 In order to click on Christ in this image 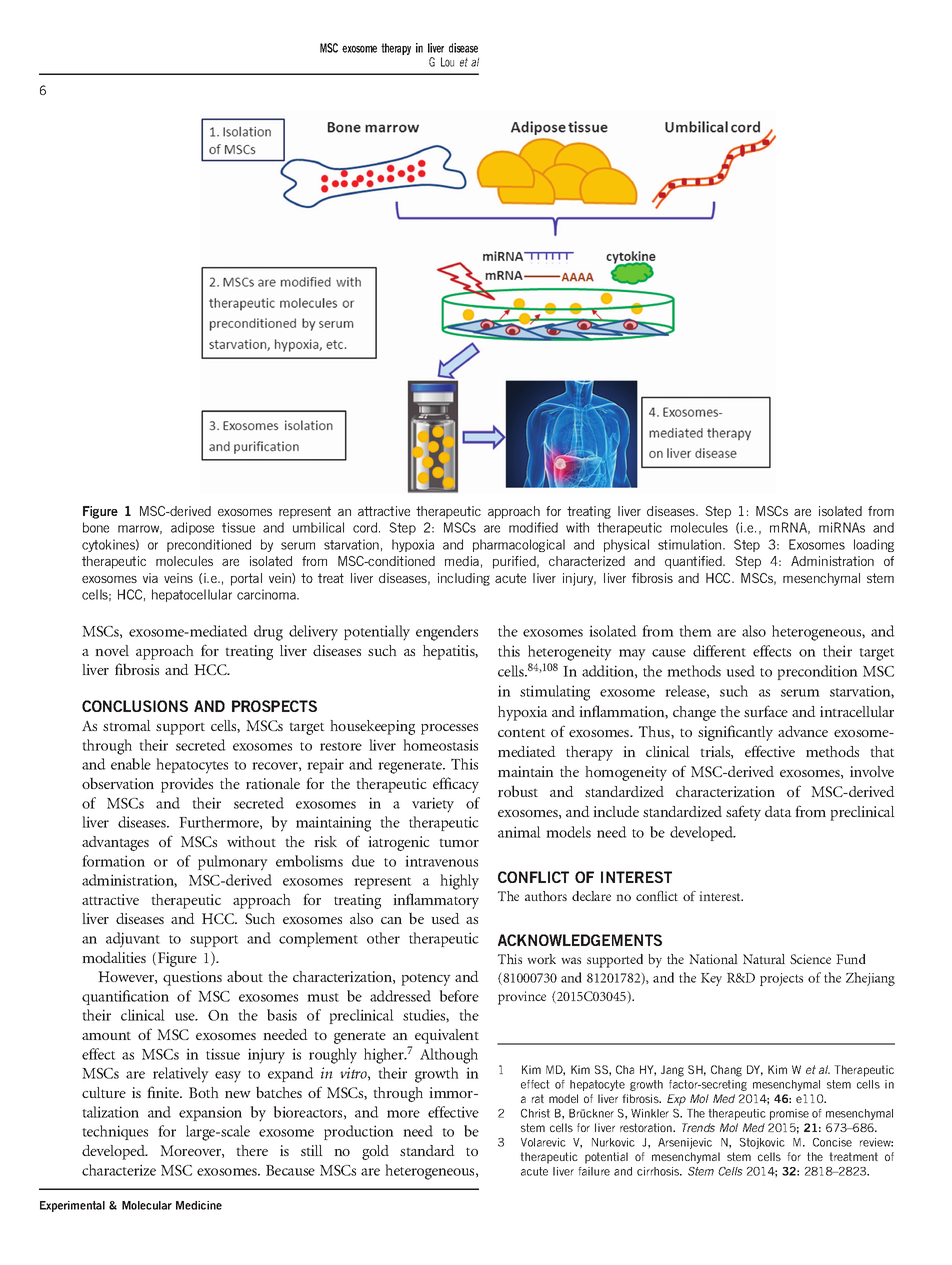, I will do `click(535, 1113)`.
